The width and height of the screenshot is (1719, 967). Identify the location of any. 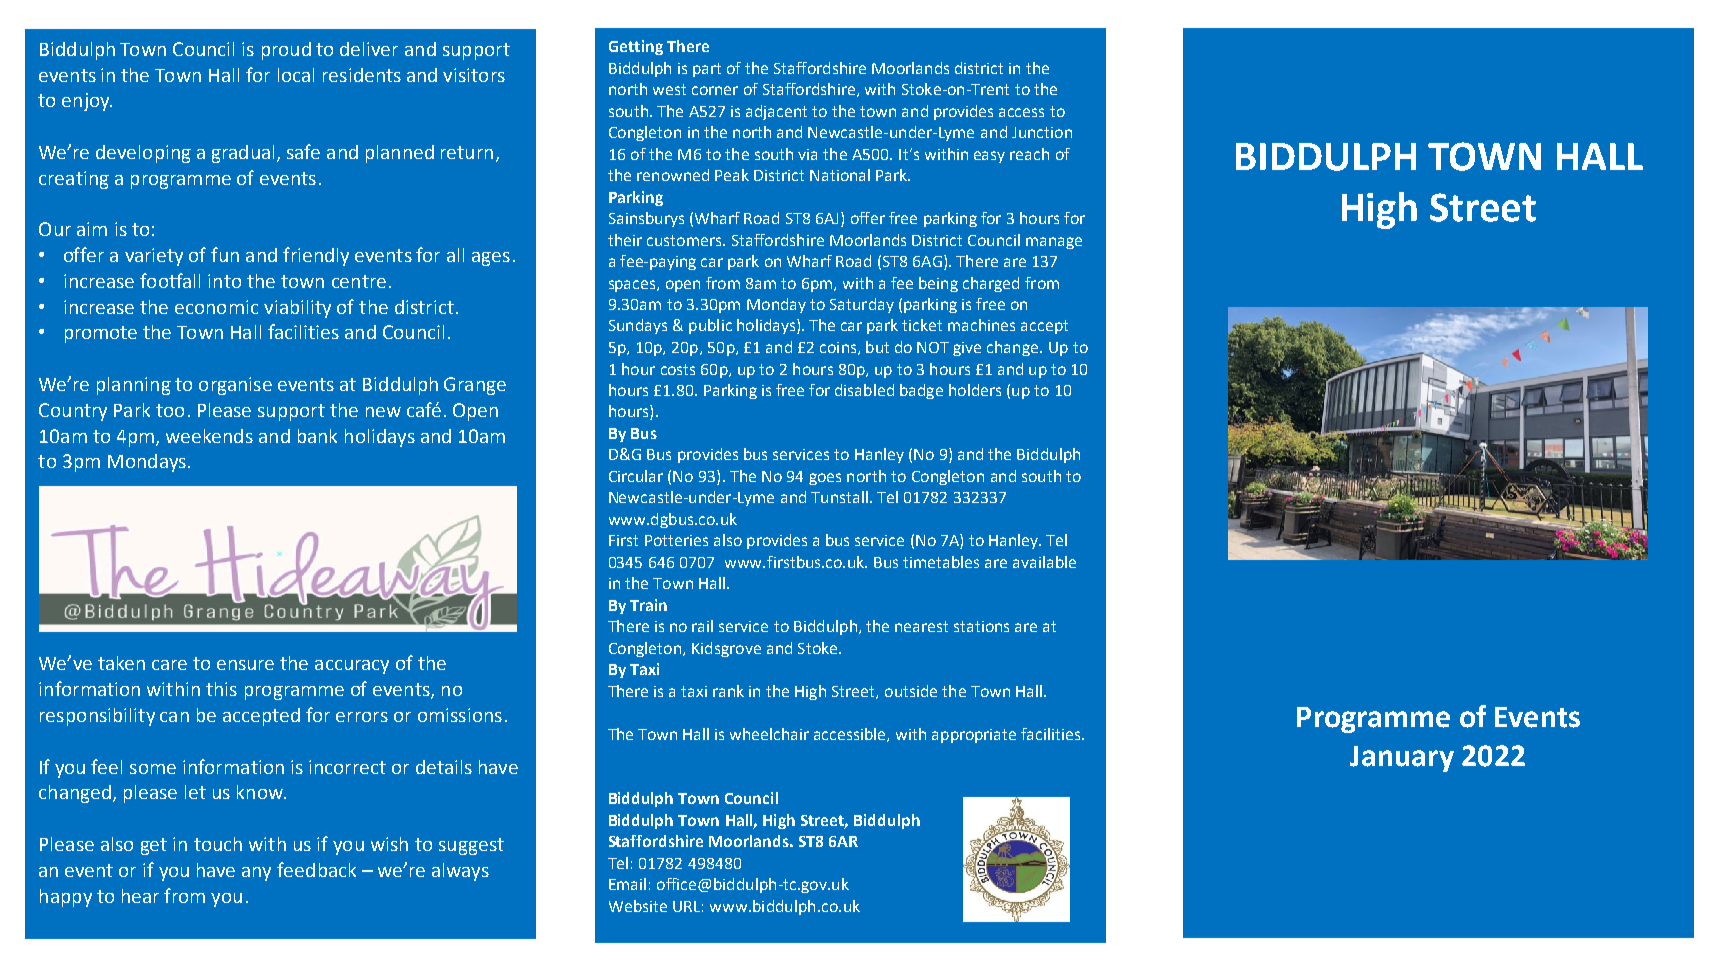
(256, 874).
